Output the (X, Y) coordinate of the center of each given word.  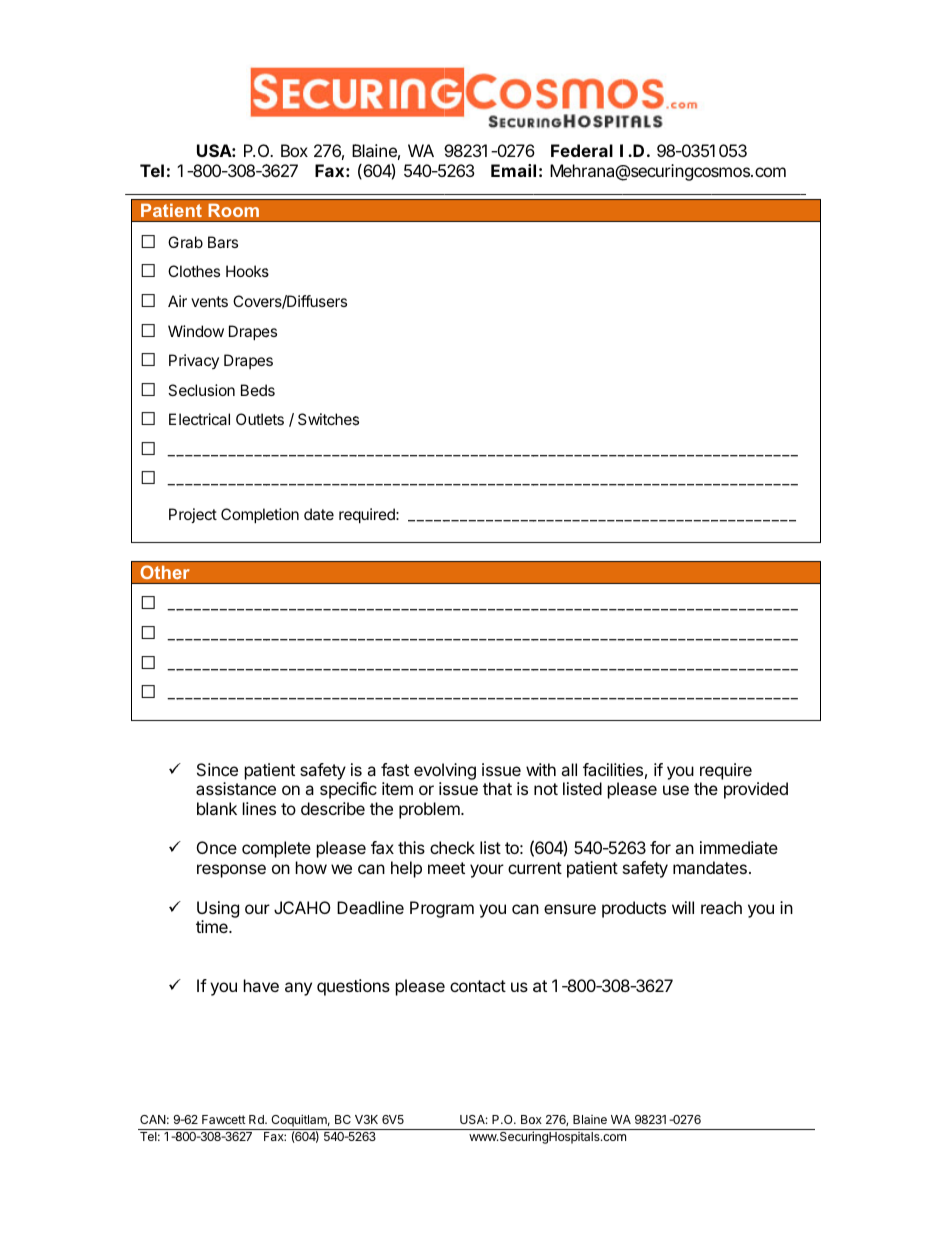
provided (756, 790)
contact (478, 986)
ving (460, 771)
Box (294, 150)
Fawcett (223, 1119)
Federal (582, 150)
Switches (328, 419)
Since (217, 769)
